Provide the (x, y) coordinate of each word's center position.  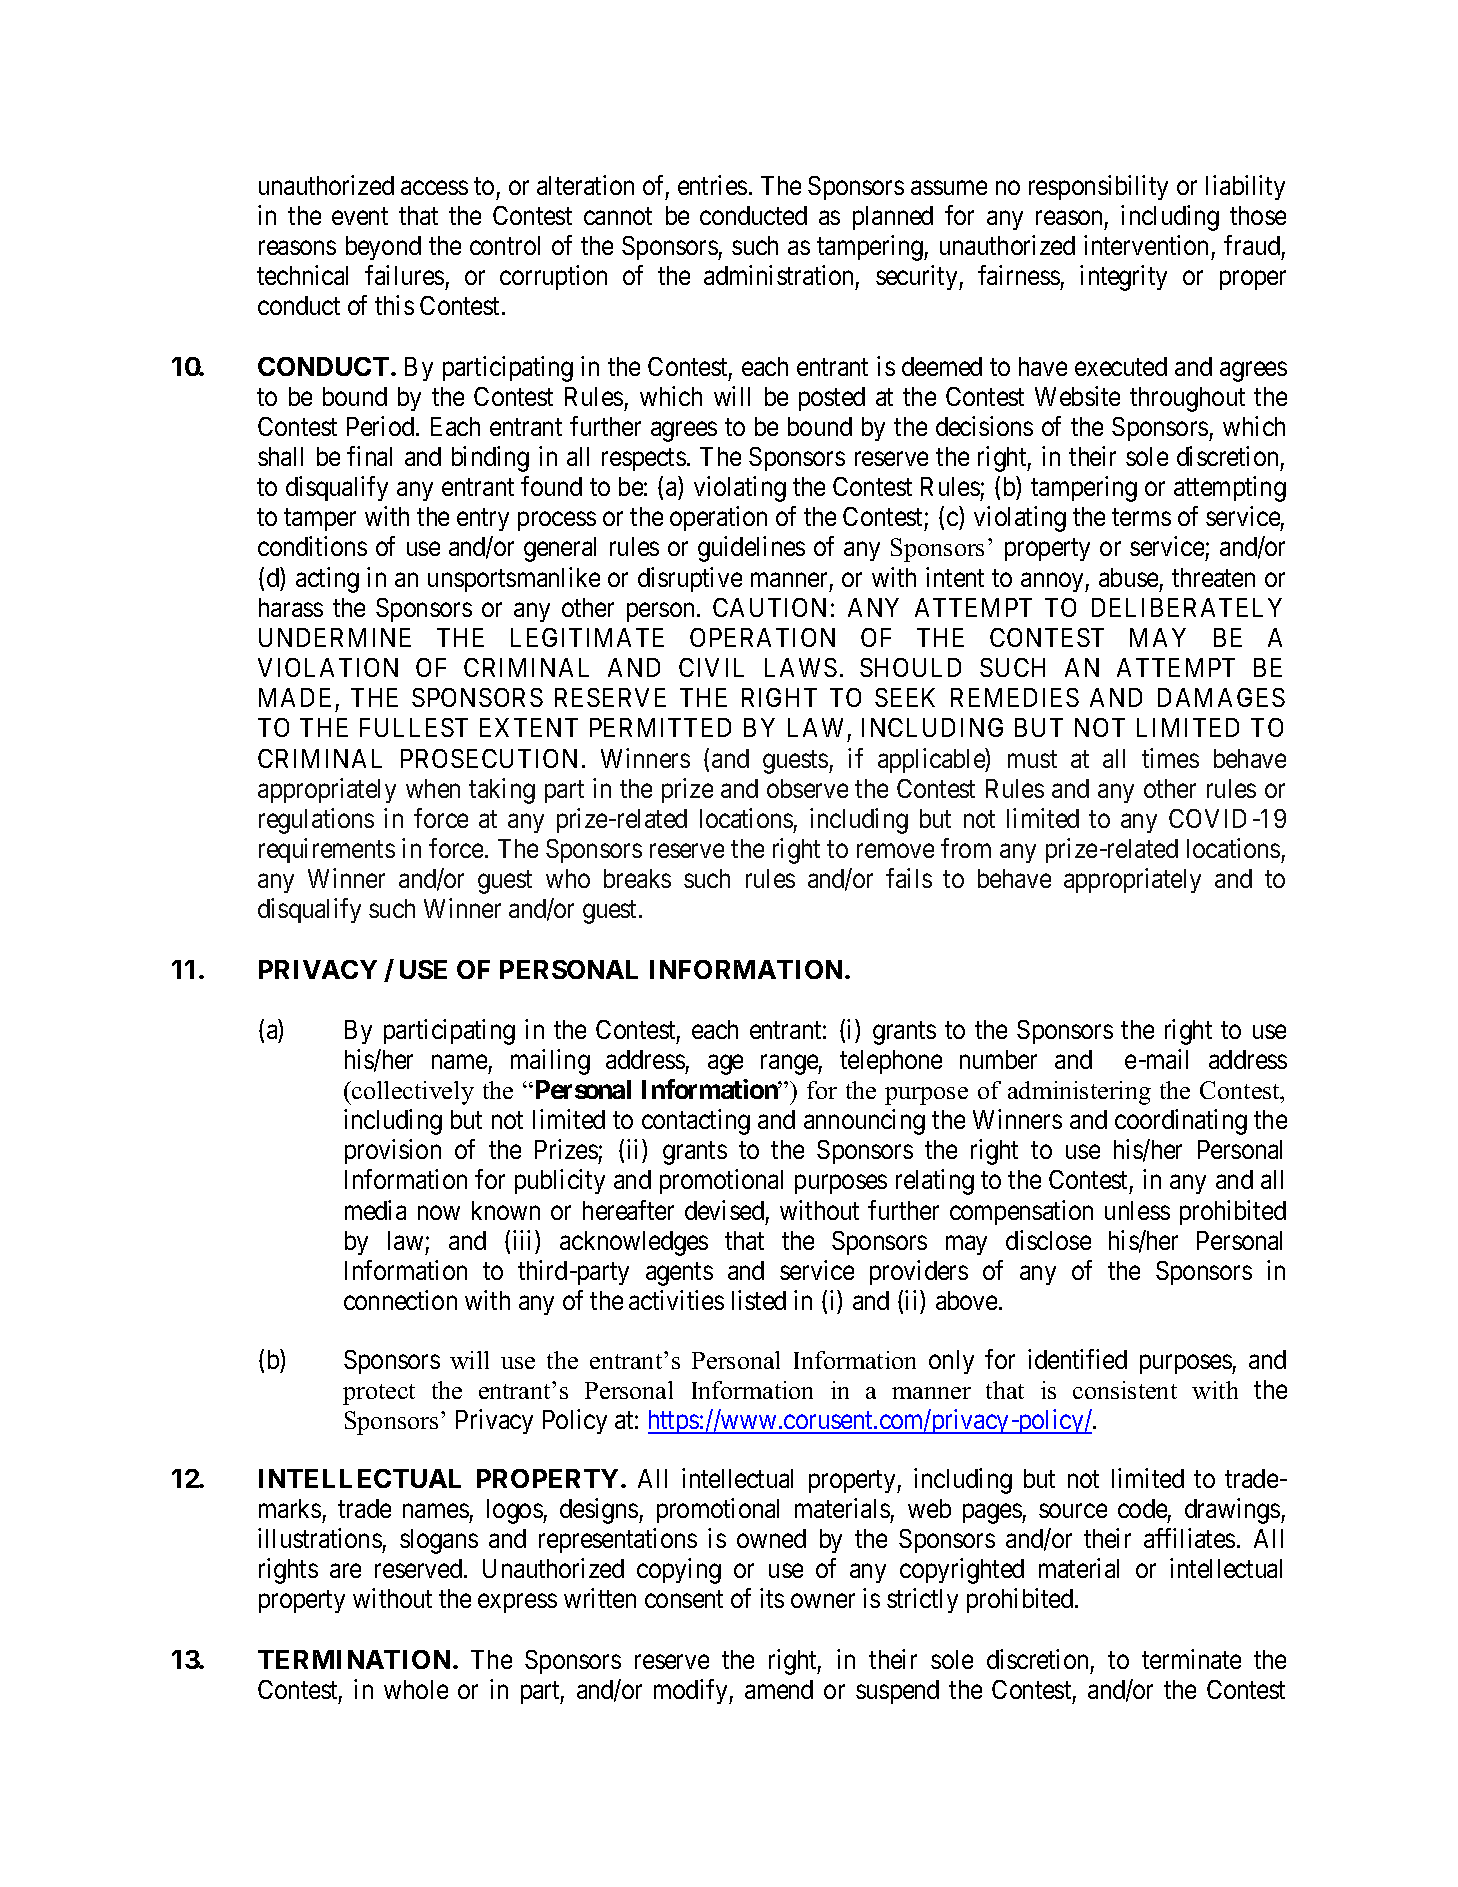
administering (1079, 1093)
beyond (383, 248)
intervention (1146, 245)
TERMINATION (354, 1659)
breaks (637, 878)
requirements (327, 850)
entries (712, 185)
